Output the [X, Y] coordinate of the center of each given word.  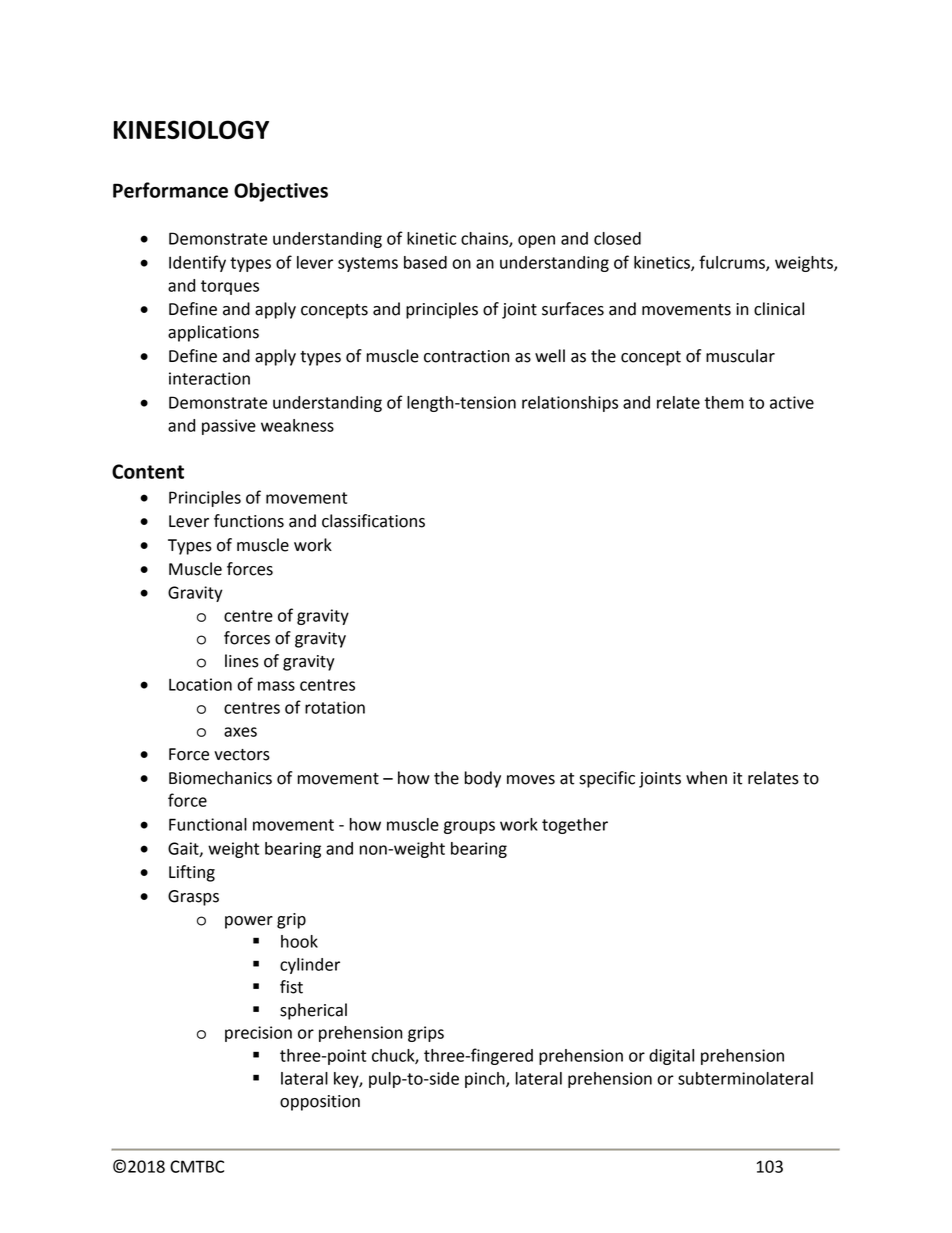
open [536, 241]
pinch [486, 1080]
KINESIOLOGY [191, 129]
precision [258, 1034]
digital [671, 1057]
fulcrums [733, 263]
